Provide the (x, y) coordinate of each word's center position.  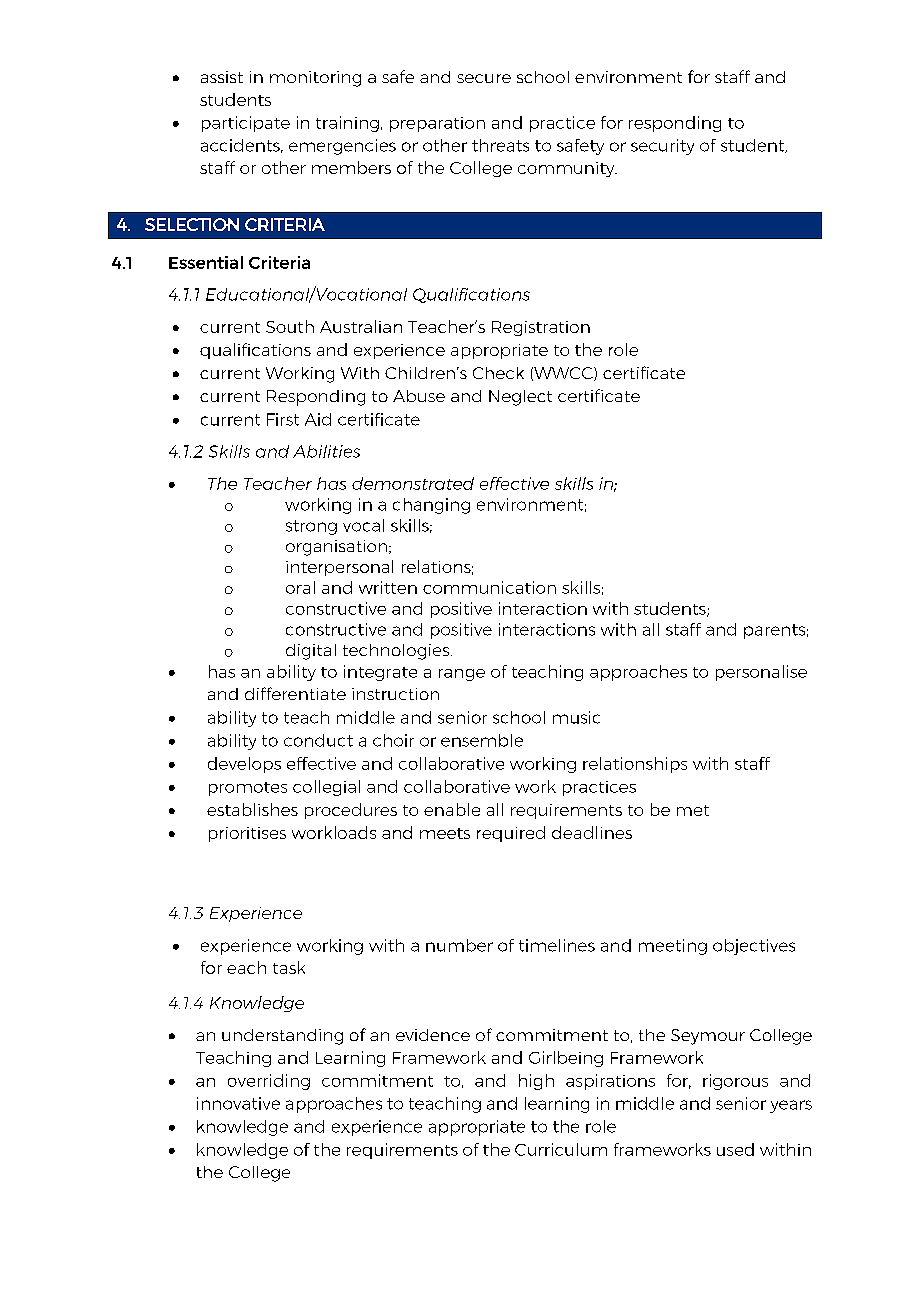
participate (246, 124)
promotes (248, 789)
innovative (238, 1103)
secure (484, 78)
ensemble (482, 740)
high (536, 1082)
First (283, 419)
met (693, 810)
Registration (541, 328)
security (662, 147)
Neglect (520, 398)
